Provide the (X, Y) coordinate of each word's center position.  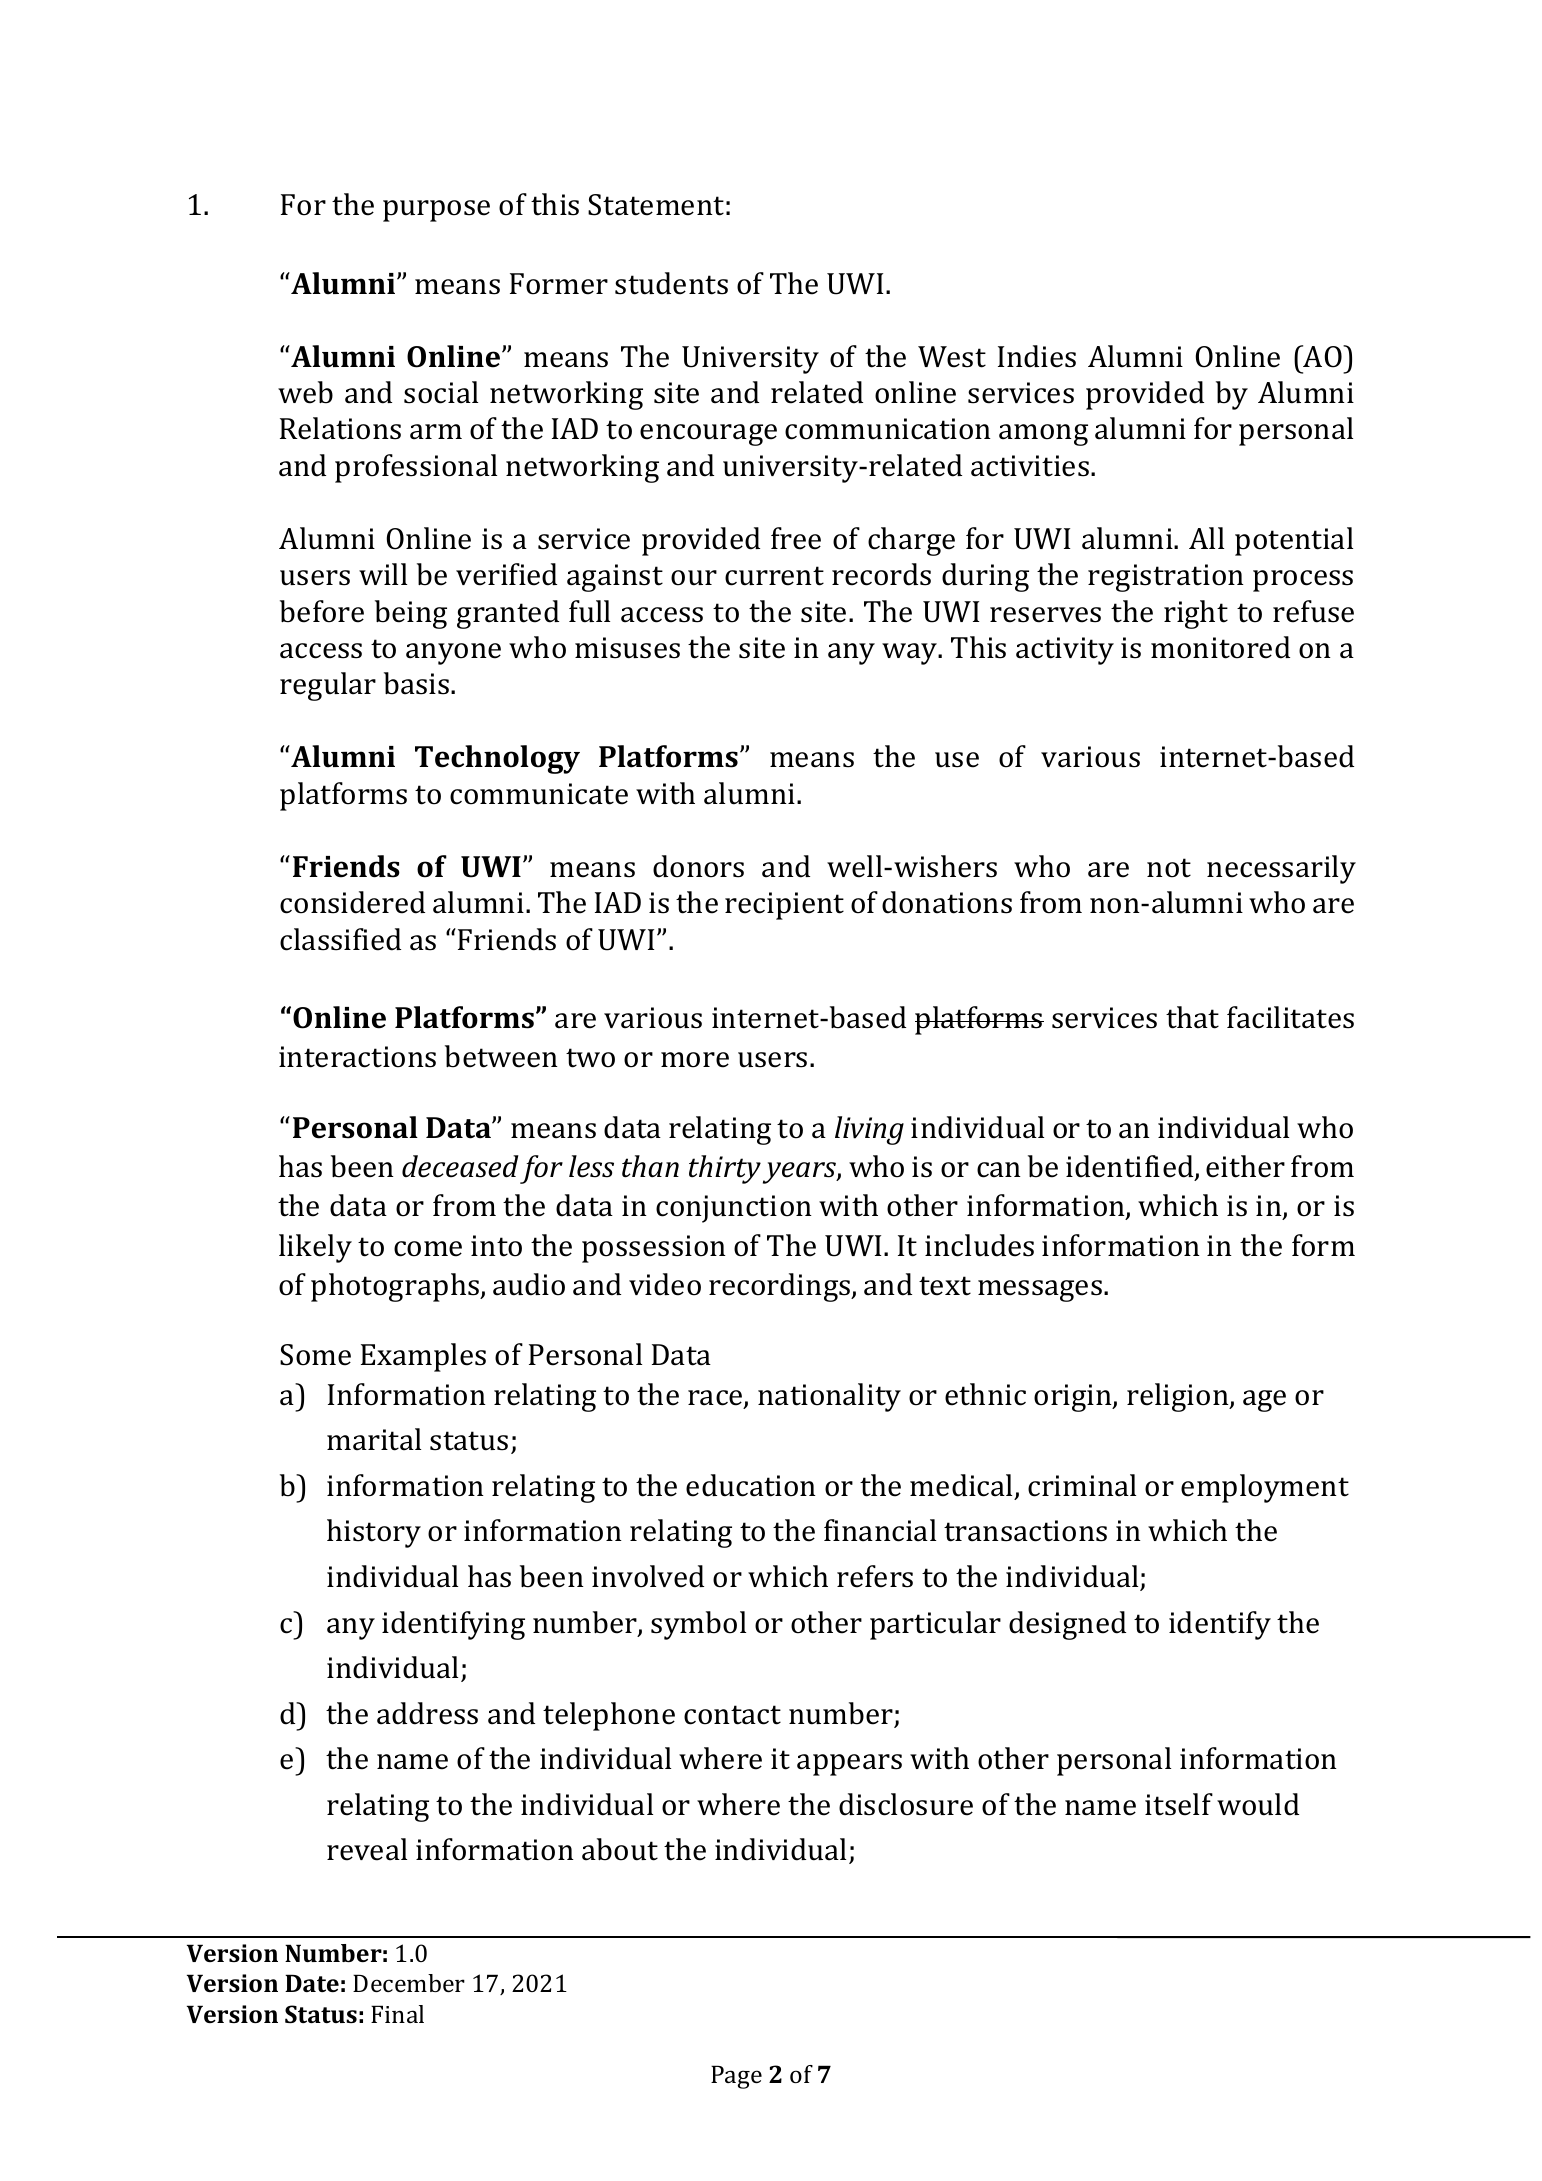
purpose (436, 211)
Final (397, 2014)
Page (736, 2077)
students (671, 283)
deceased (460, 1166)
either (1245, 1166)
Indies (1037, 356)
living (869, 1130)
